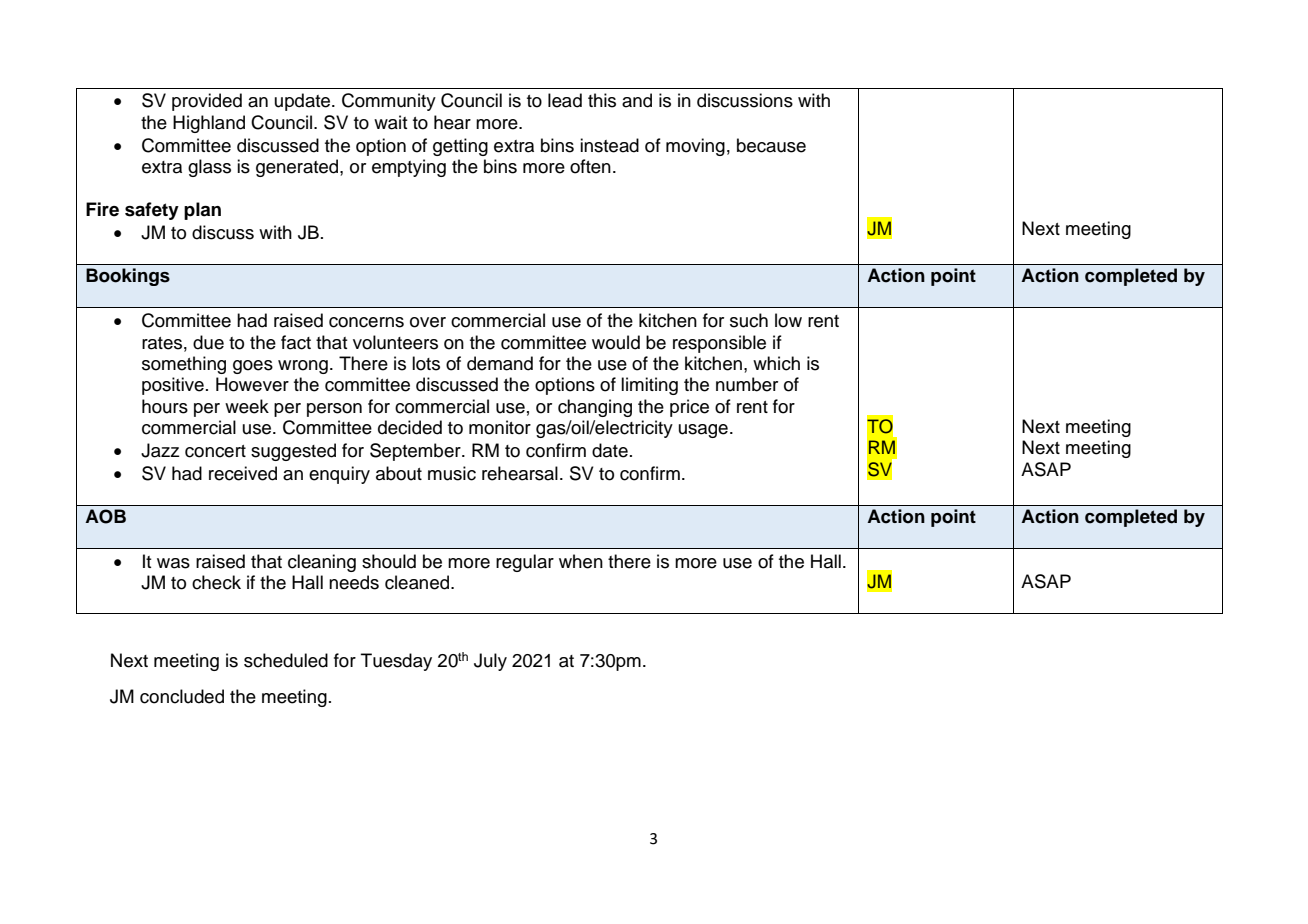 The image size is (1308, 924). I want to click on hours, so click(165, 406).
